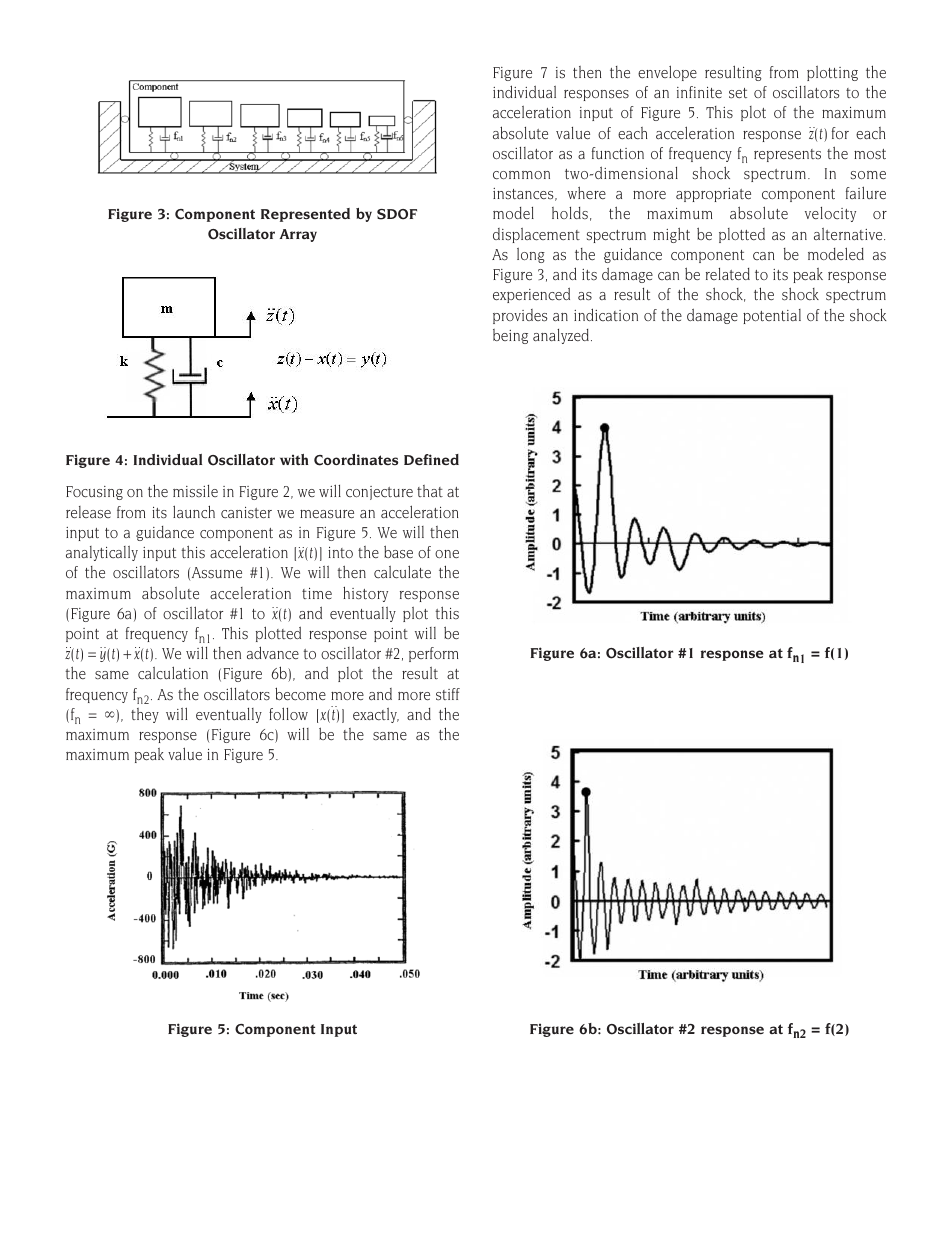 The height and width of the screenshot is (1233, 952). I want to click on that, so click(430, 491).
